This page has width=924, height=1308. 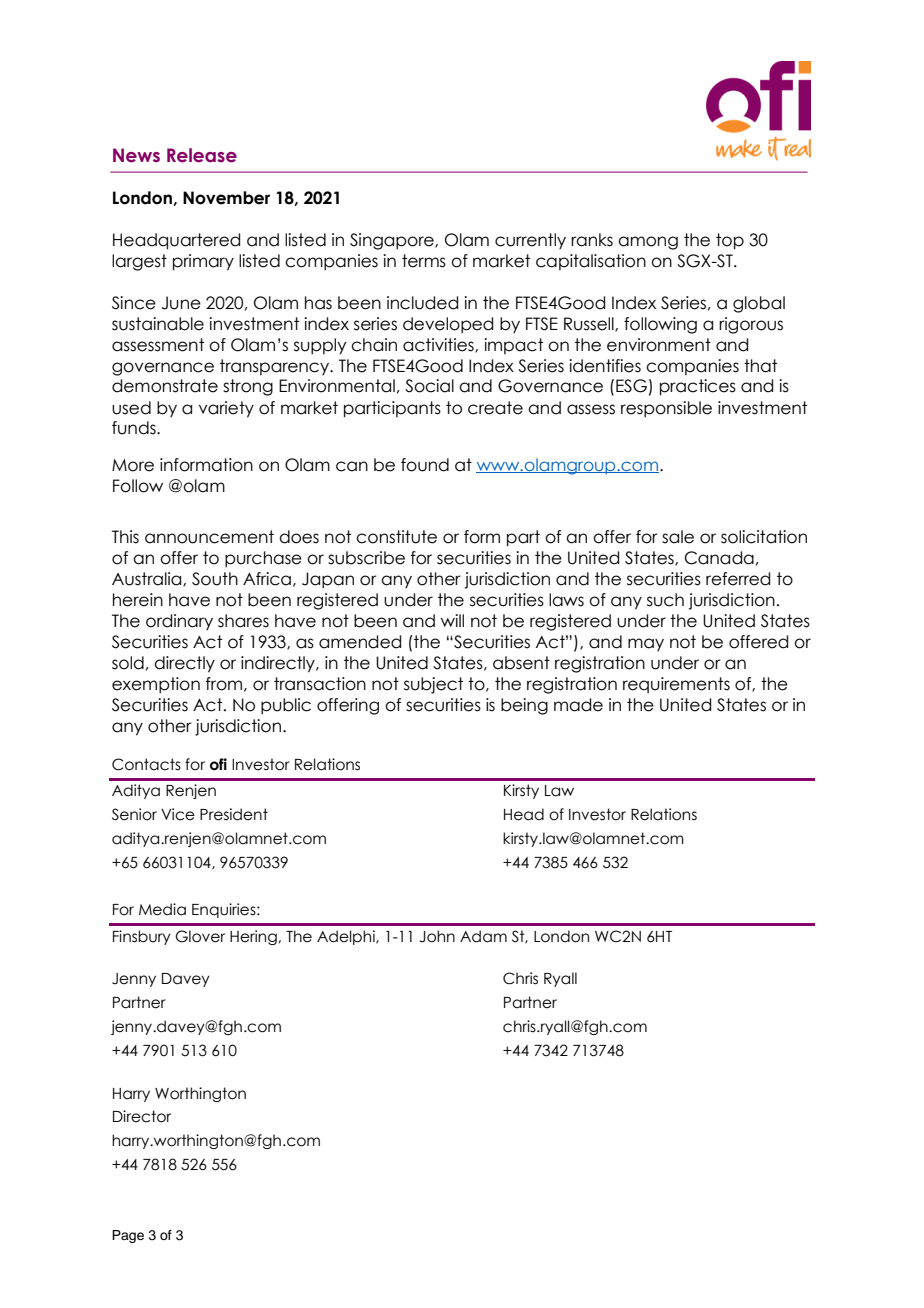 What do you see at coordinates (128, 1236) in the page?
I see `Page` at bounding box center [128, 1236].
